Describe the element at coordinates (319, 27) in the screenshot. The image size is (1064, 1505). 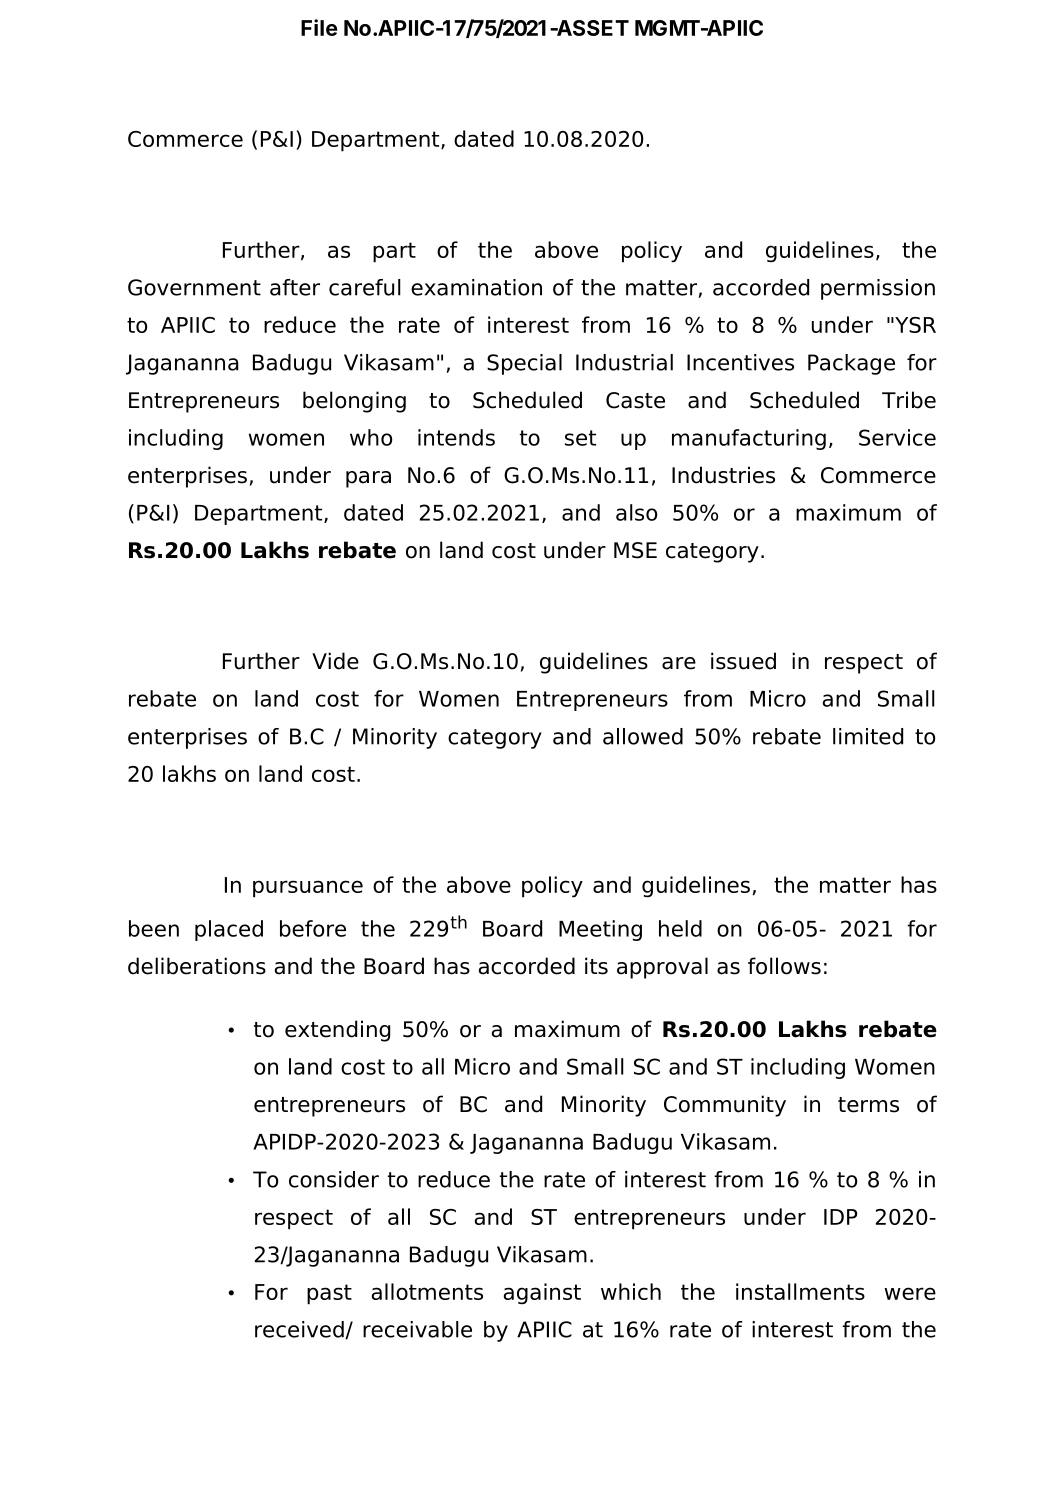
I see `File` at that location.
